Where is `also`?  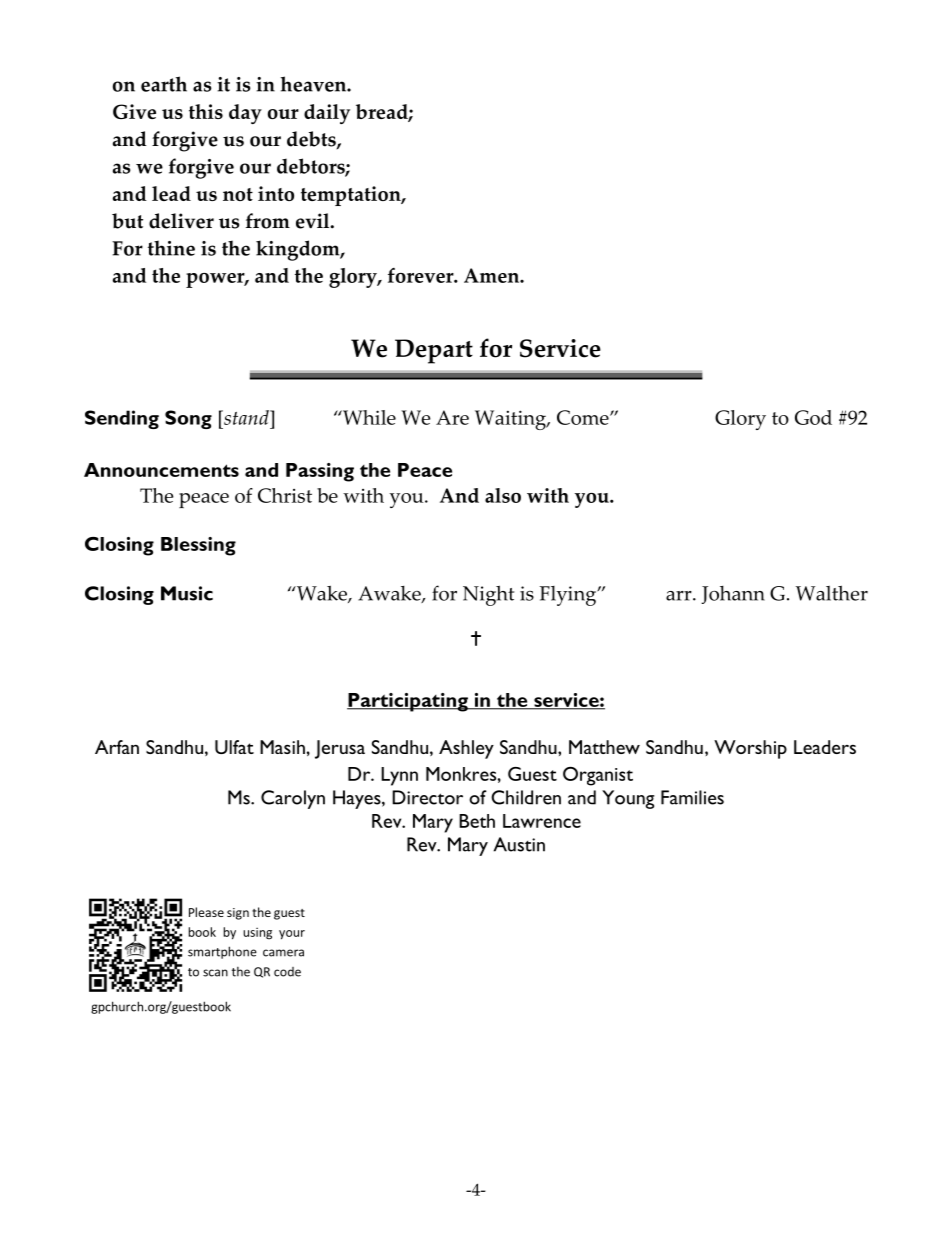
also is located at coordinates (503, 495).
